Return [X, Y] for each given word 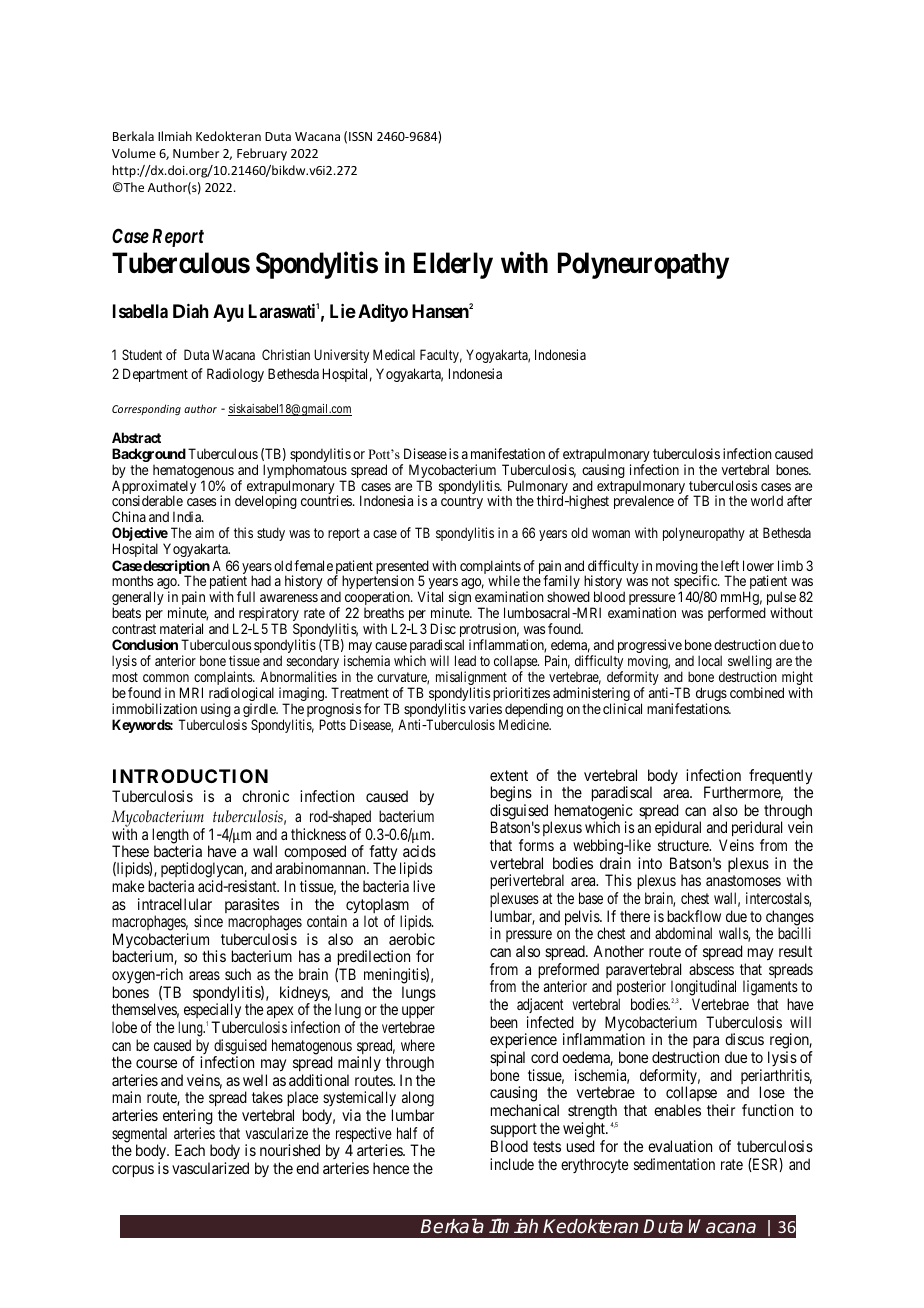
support [513, 1130]
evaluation [680, 1146]
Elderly [453, 265]
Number [196, 153]
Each [190, 1150]
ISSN [360, 136]
